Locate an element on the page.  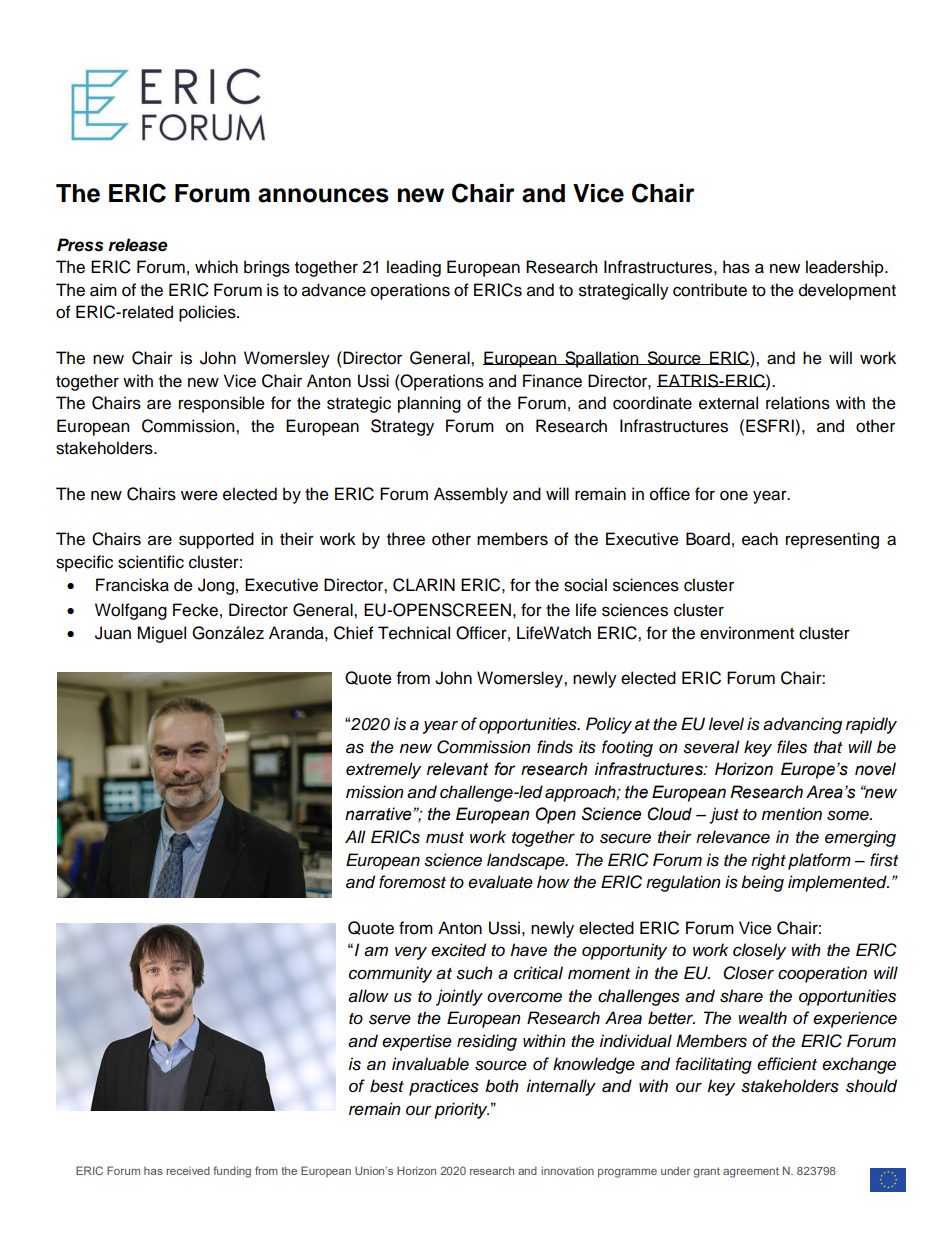
being is located at coordinates (762, 883).
